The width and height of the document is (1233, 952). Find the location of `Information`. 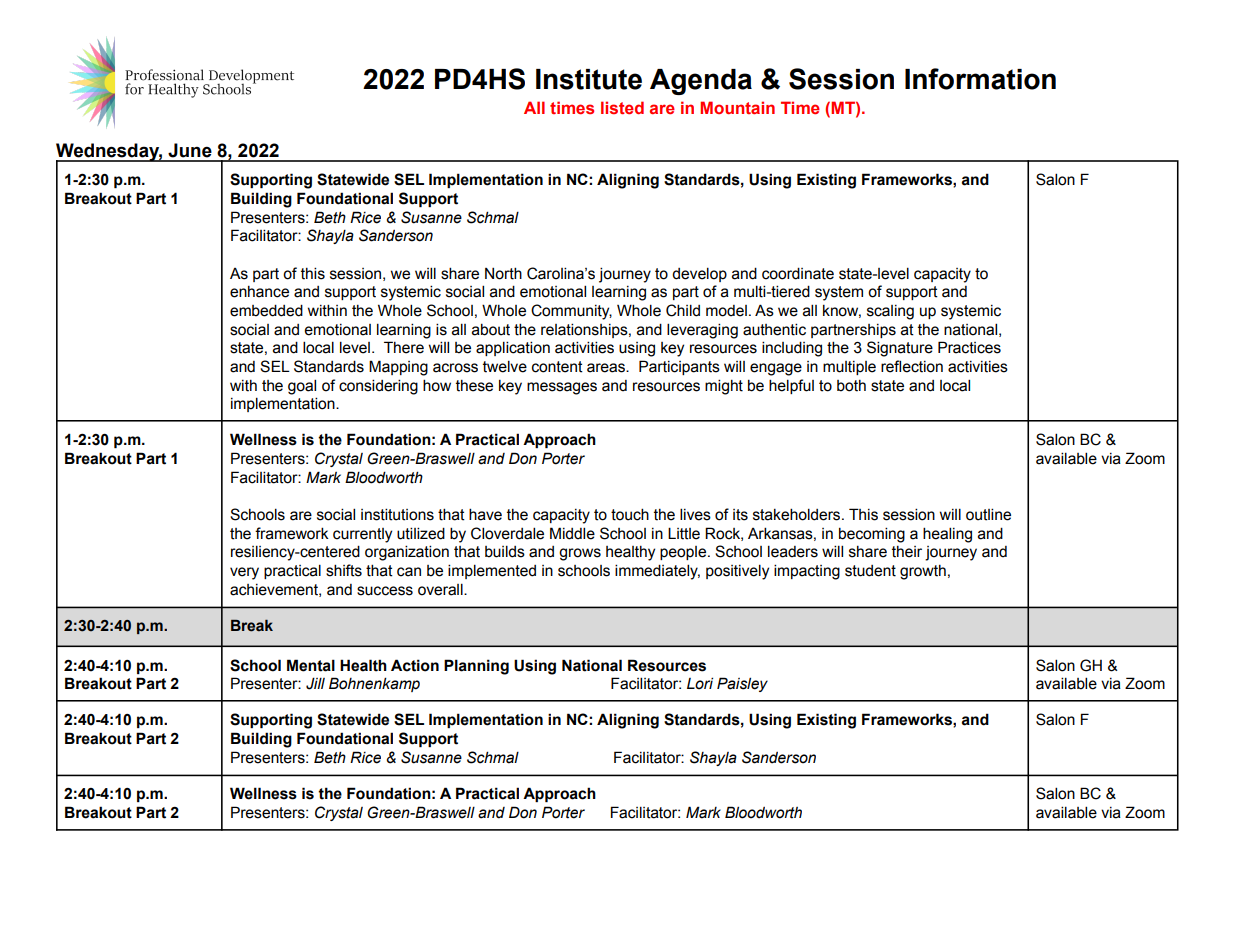

Information is located at coordinates (980, 79).
